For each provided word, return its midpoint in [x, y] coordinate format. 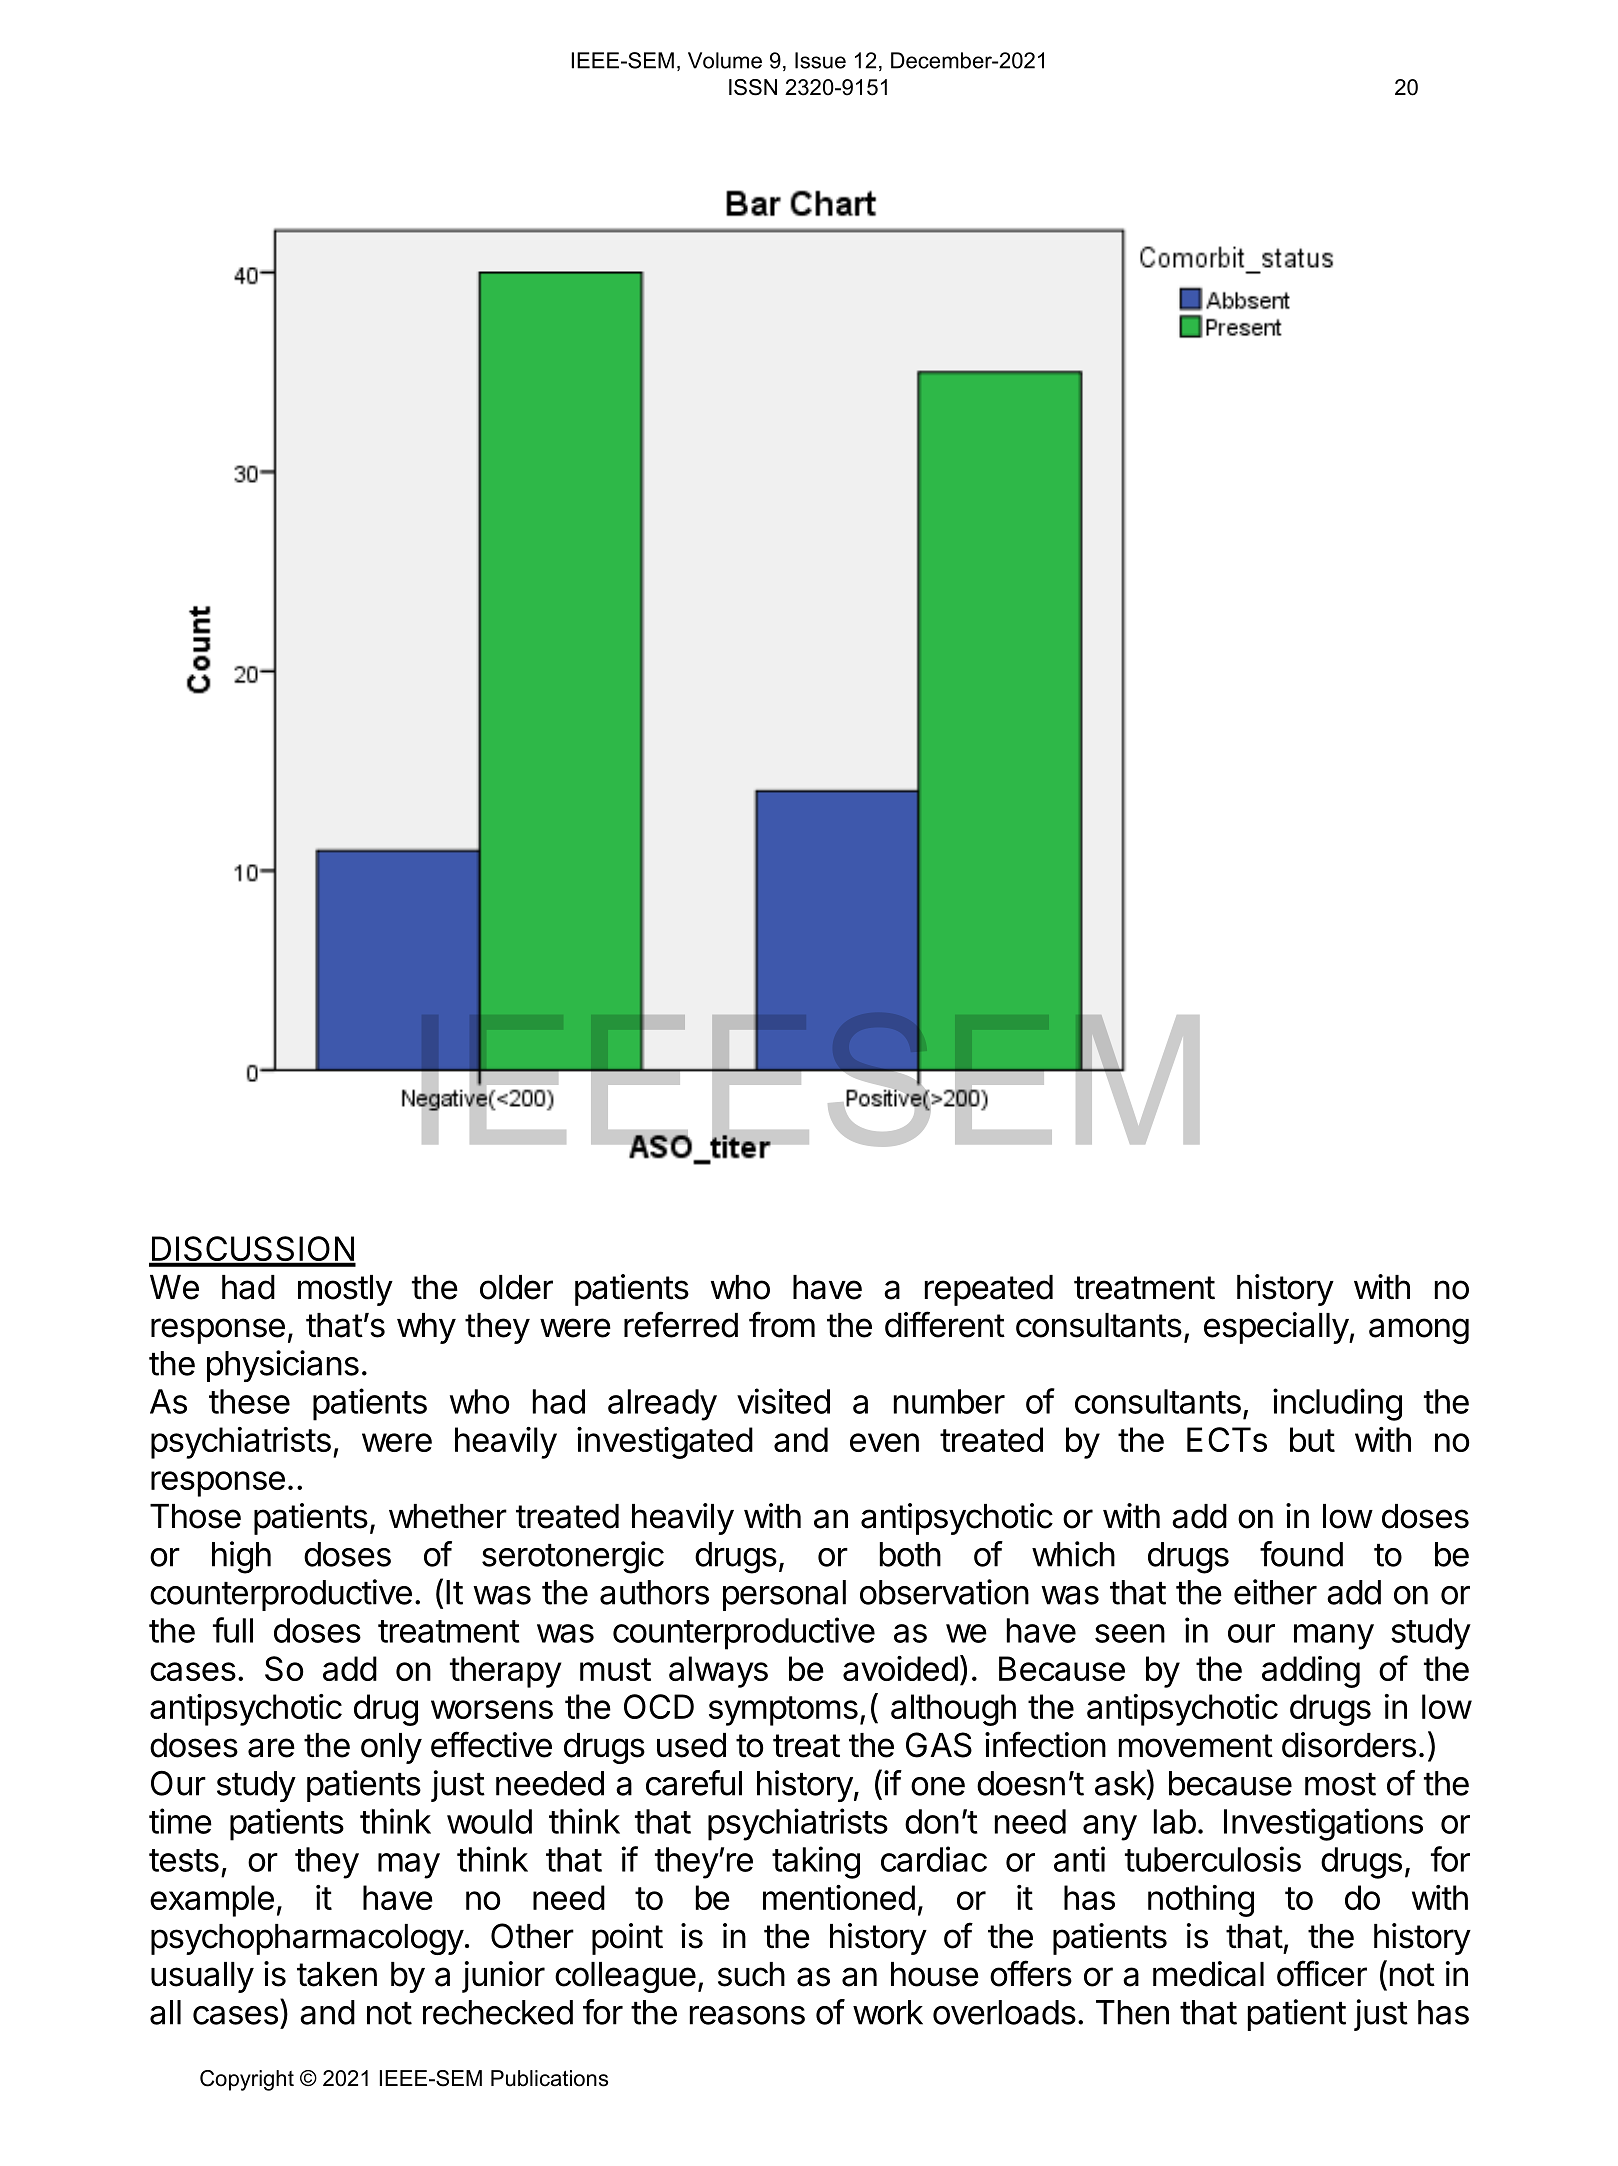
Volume [725, 60]
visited [783, 1401]
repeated [989, 1290]
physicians [283, 1366]
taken [337, 1974]
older [516, 1287]
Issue [820, 60]
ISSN [753, 87]
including [1337, 1404]
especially [1277, 1328]
